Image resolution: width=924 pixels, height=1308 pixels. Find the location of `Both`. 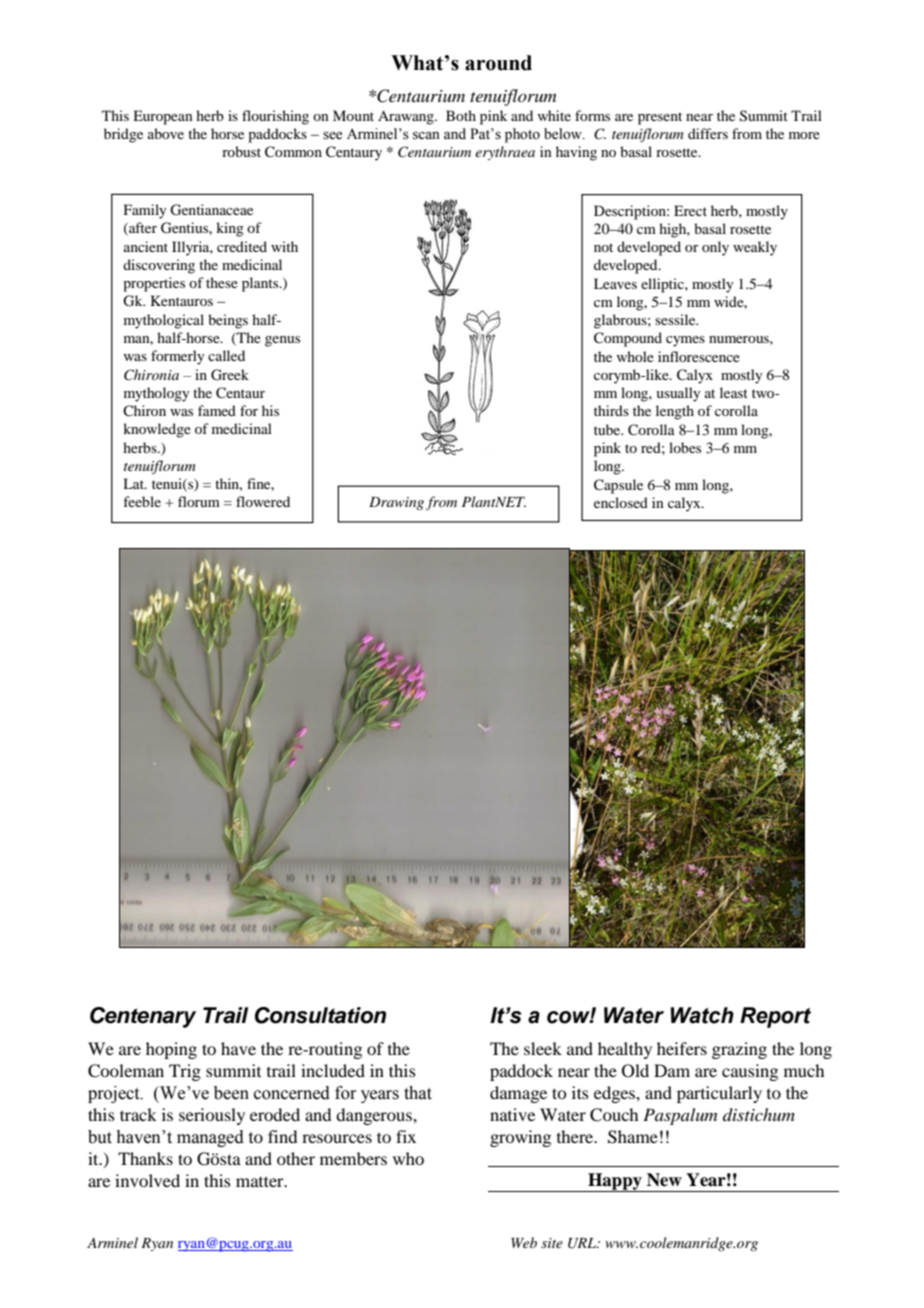

Both is located at coordinates (461, 115).
